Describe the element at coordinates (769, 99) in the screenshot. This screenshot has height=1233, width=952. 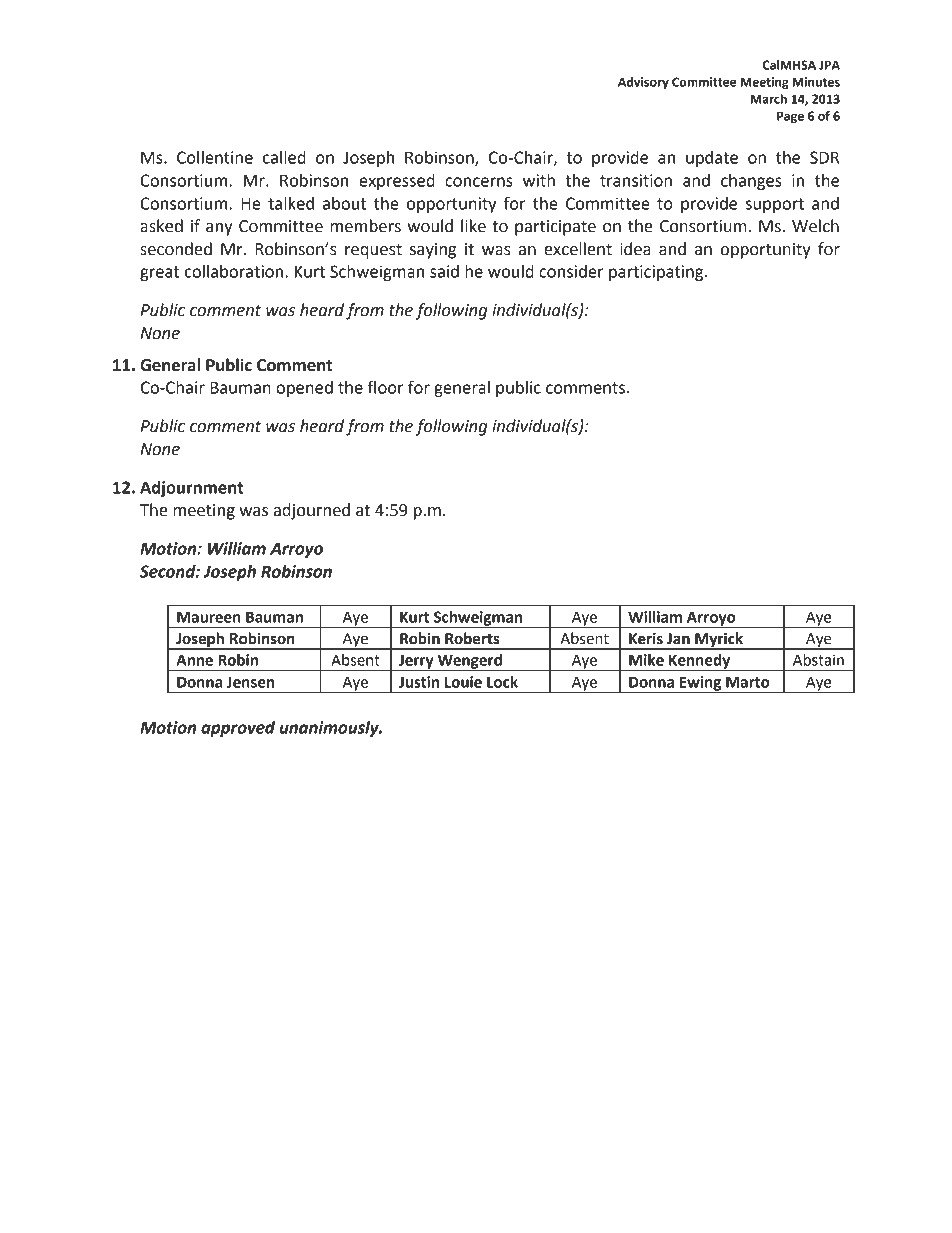
I see `March` at that location.
